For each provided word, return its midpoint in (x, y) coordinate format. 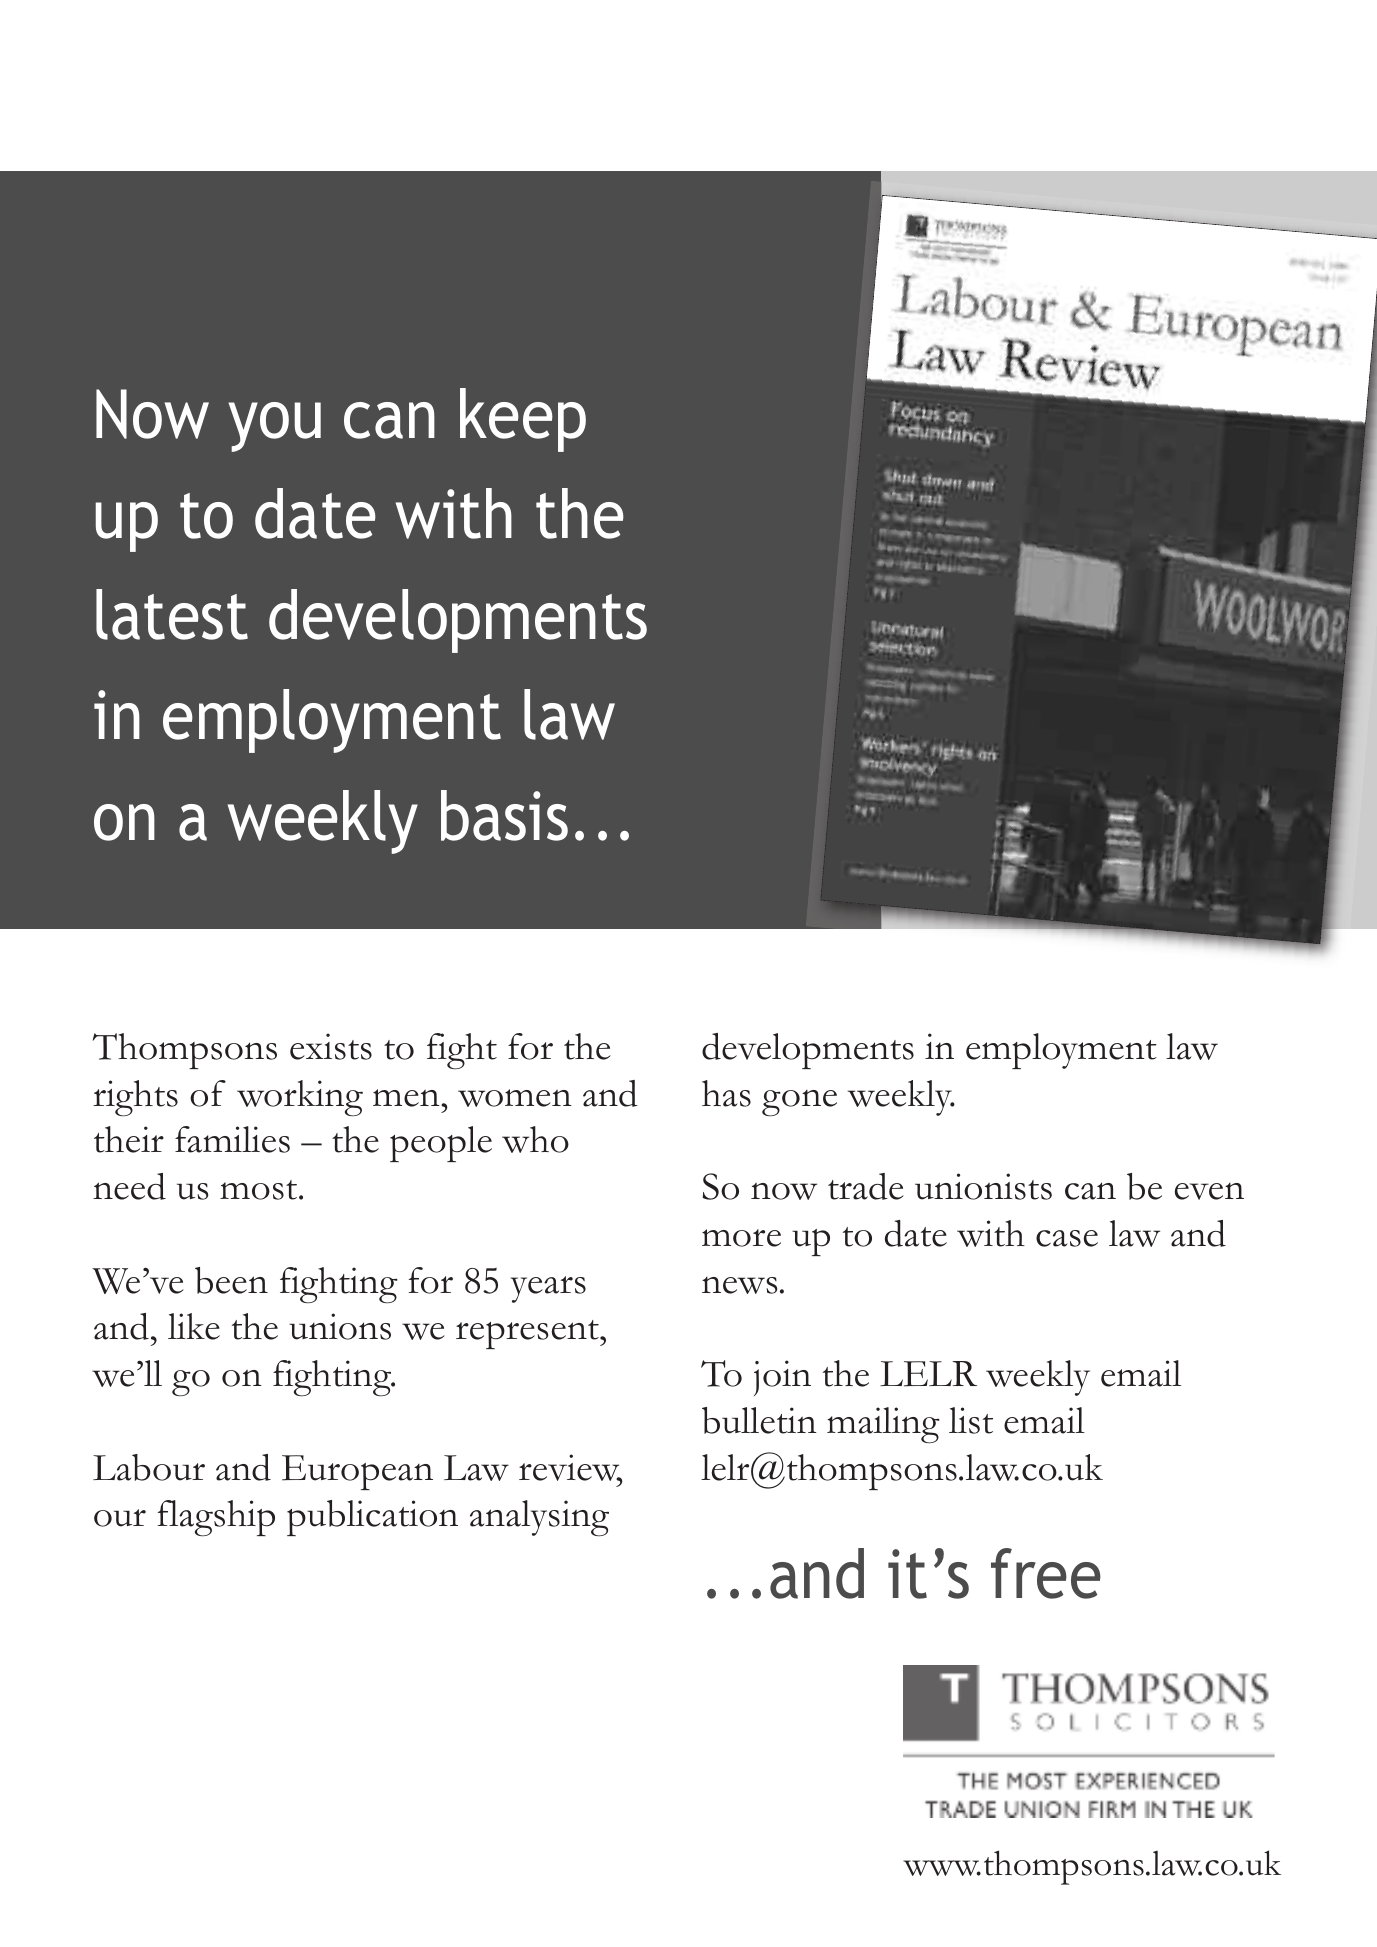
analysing (539, 1518)
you (274, 427)
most (260, 1190)
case (1067, 1238)
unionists (983, 1186)
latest (172, 614)
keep (523, 420)
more (741, 1238)
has (726, 1093)
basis (504, 815)
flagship (216, 1518)
